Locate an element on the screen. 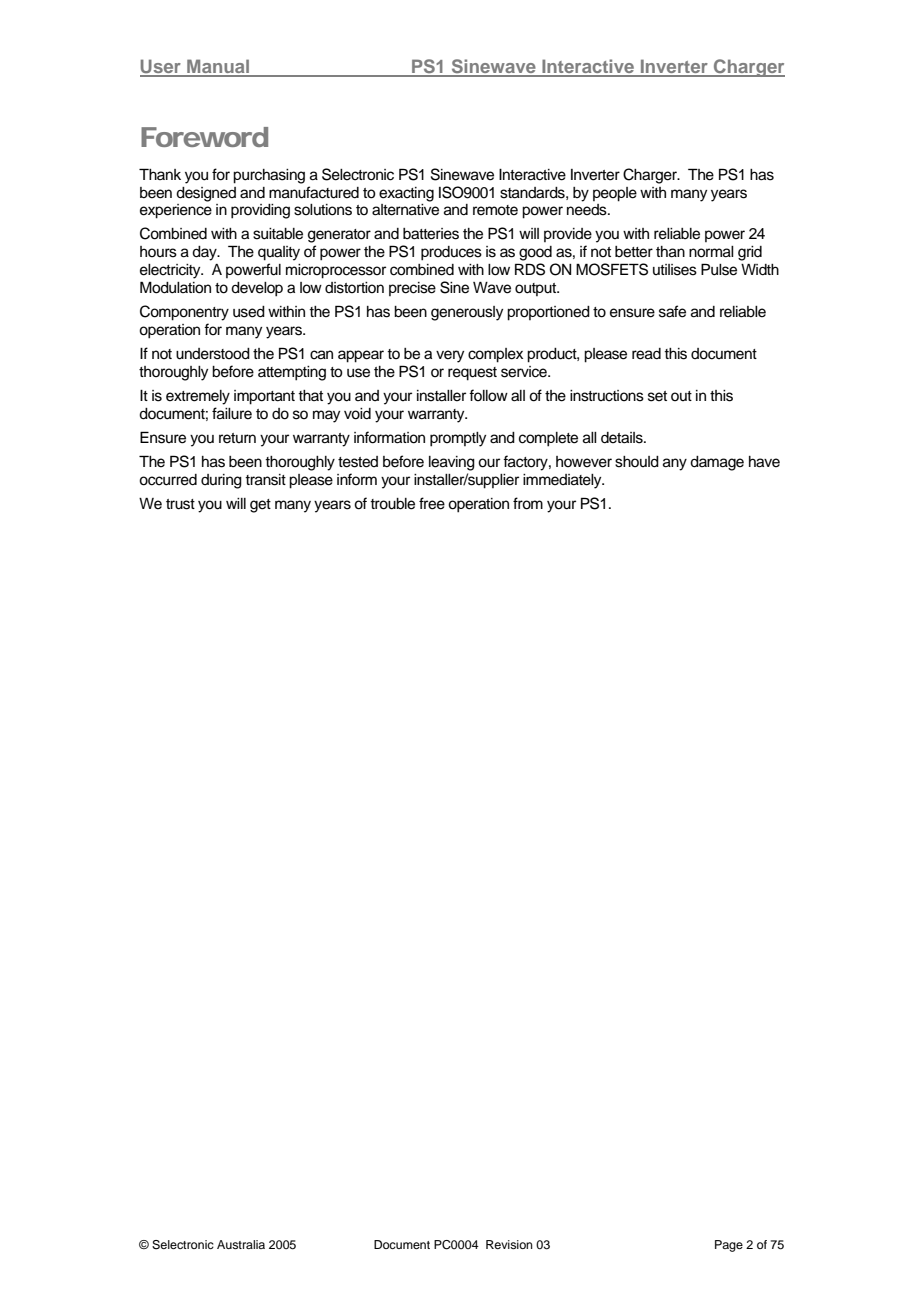 The image size is (924, 1308). exacting is located at coordinates (406, 194).
